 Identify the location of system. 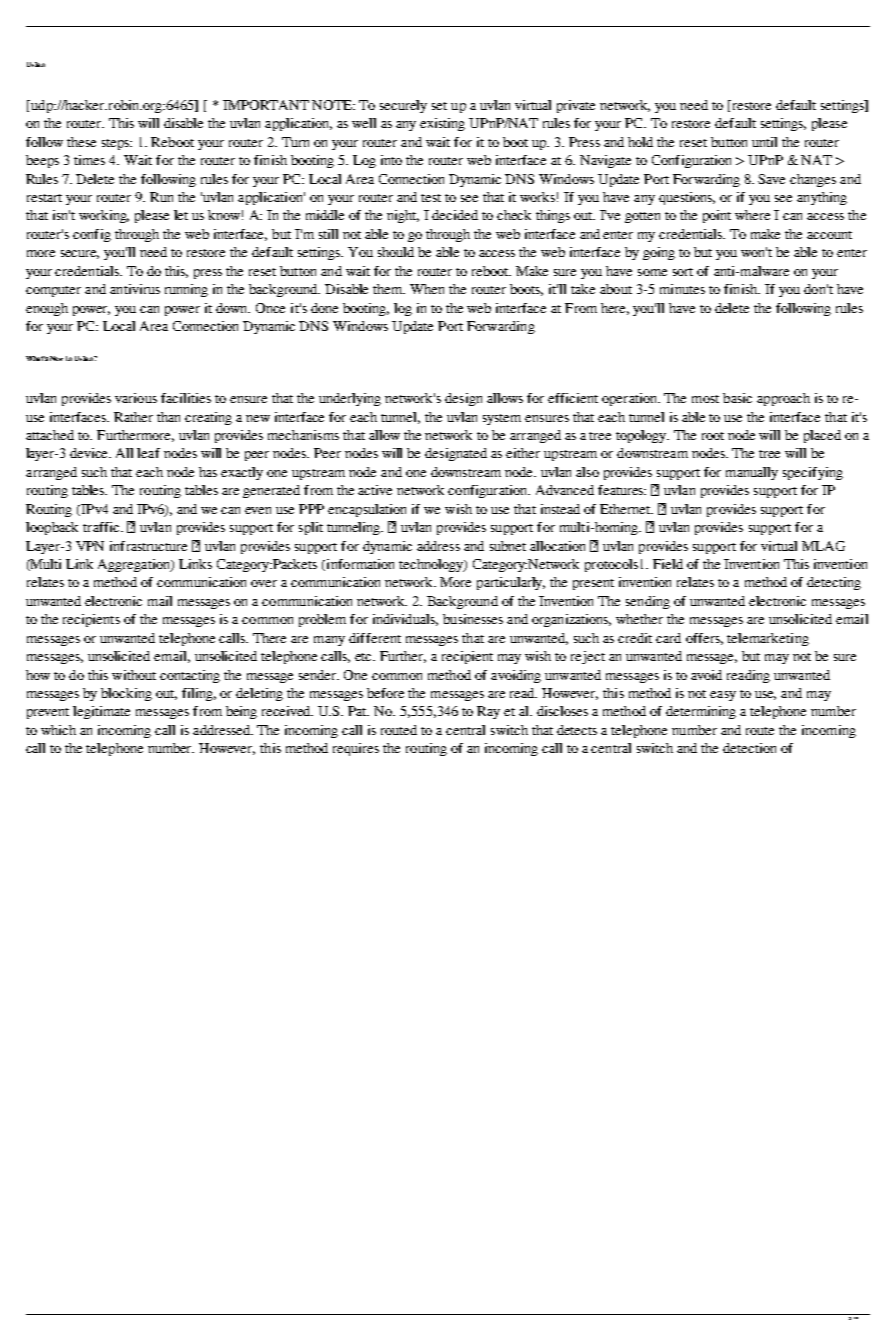
(502, 419).
